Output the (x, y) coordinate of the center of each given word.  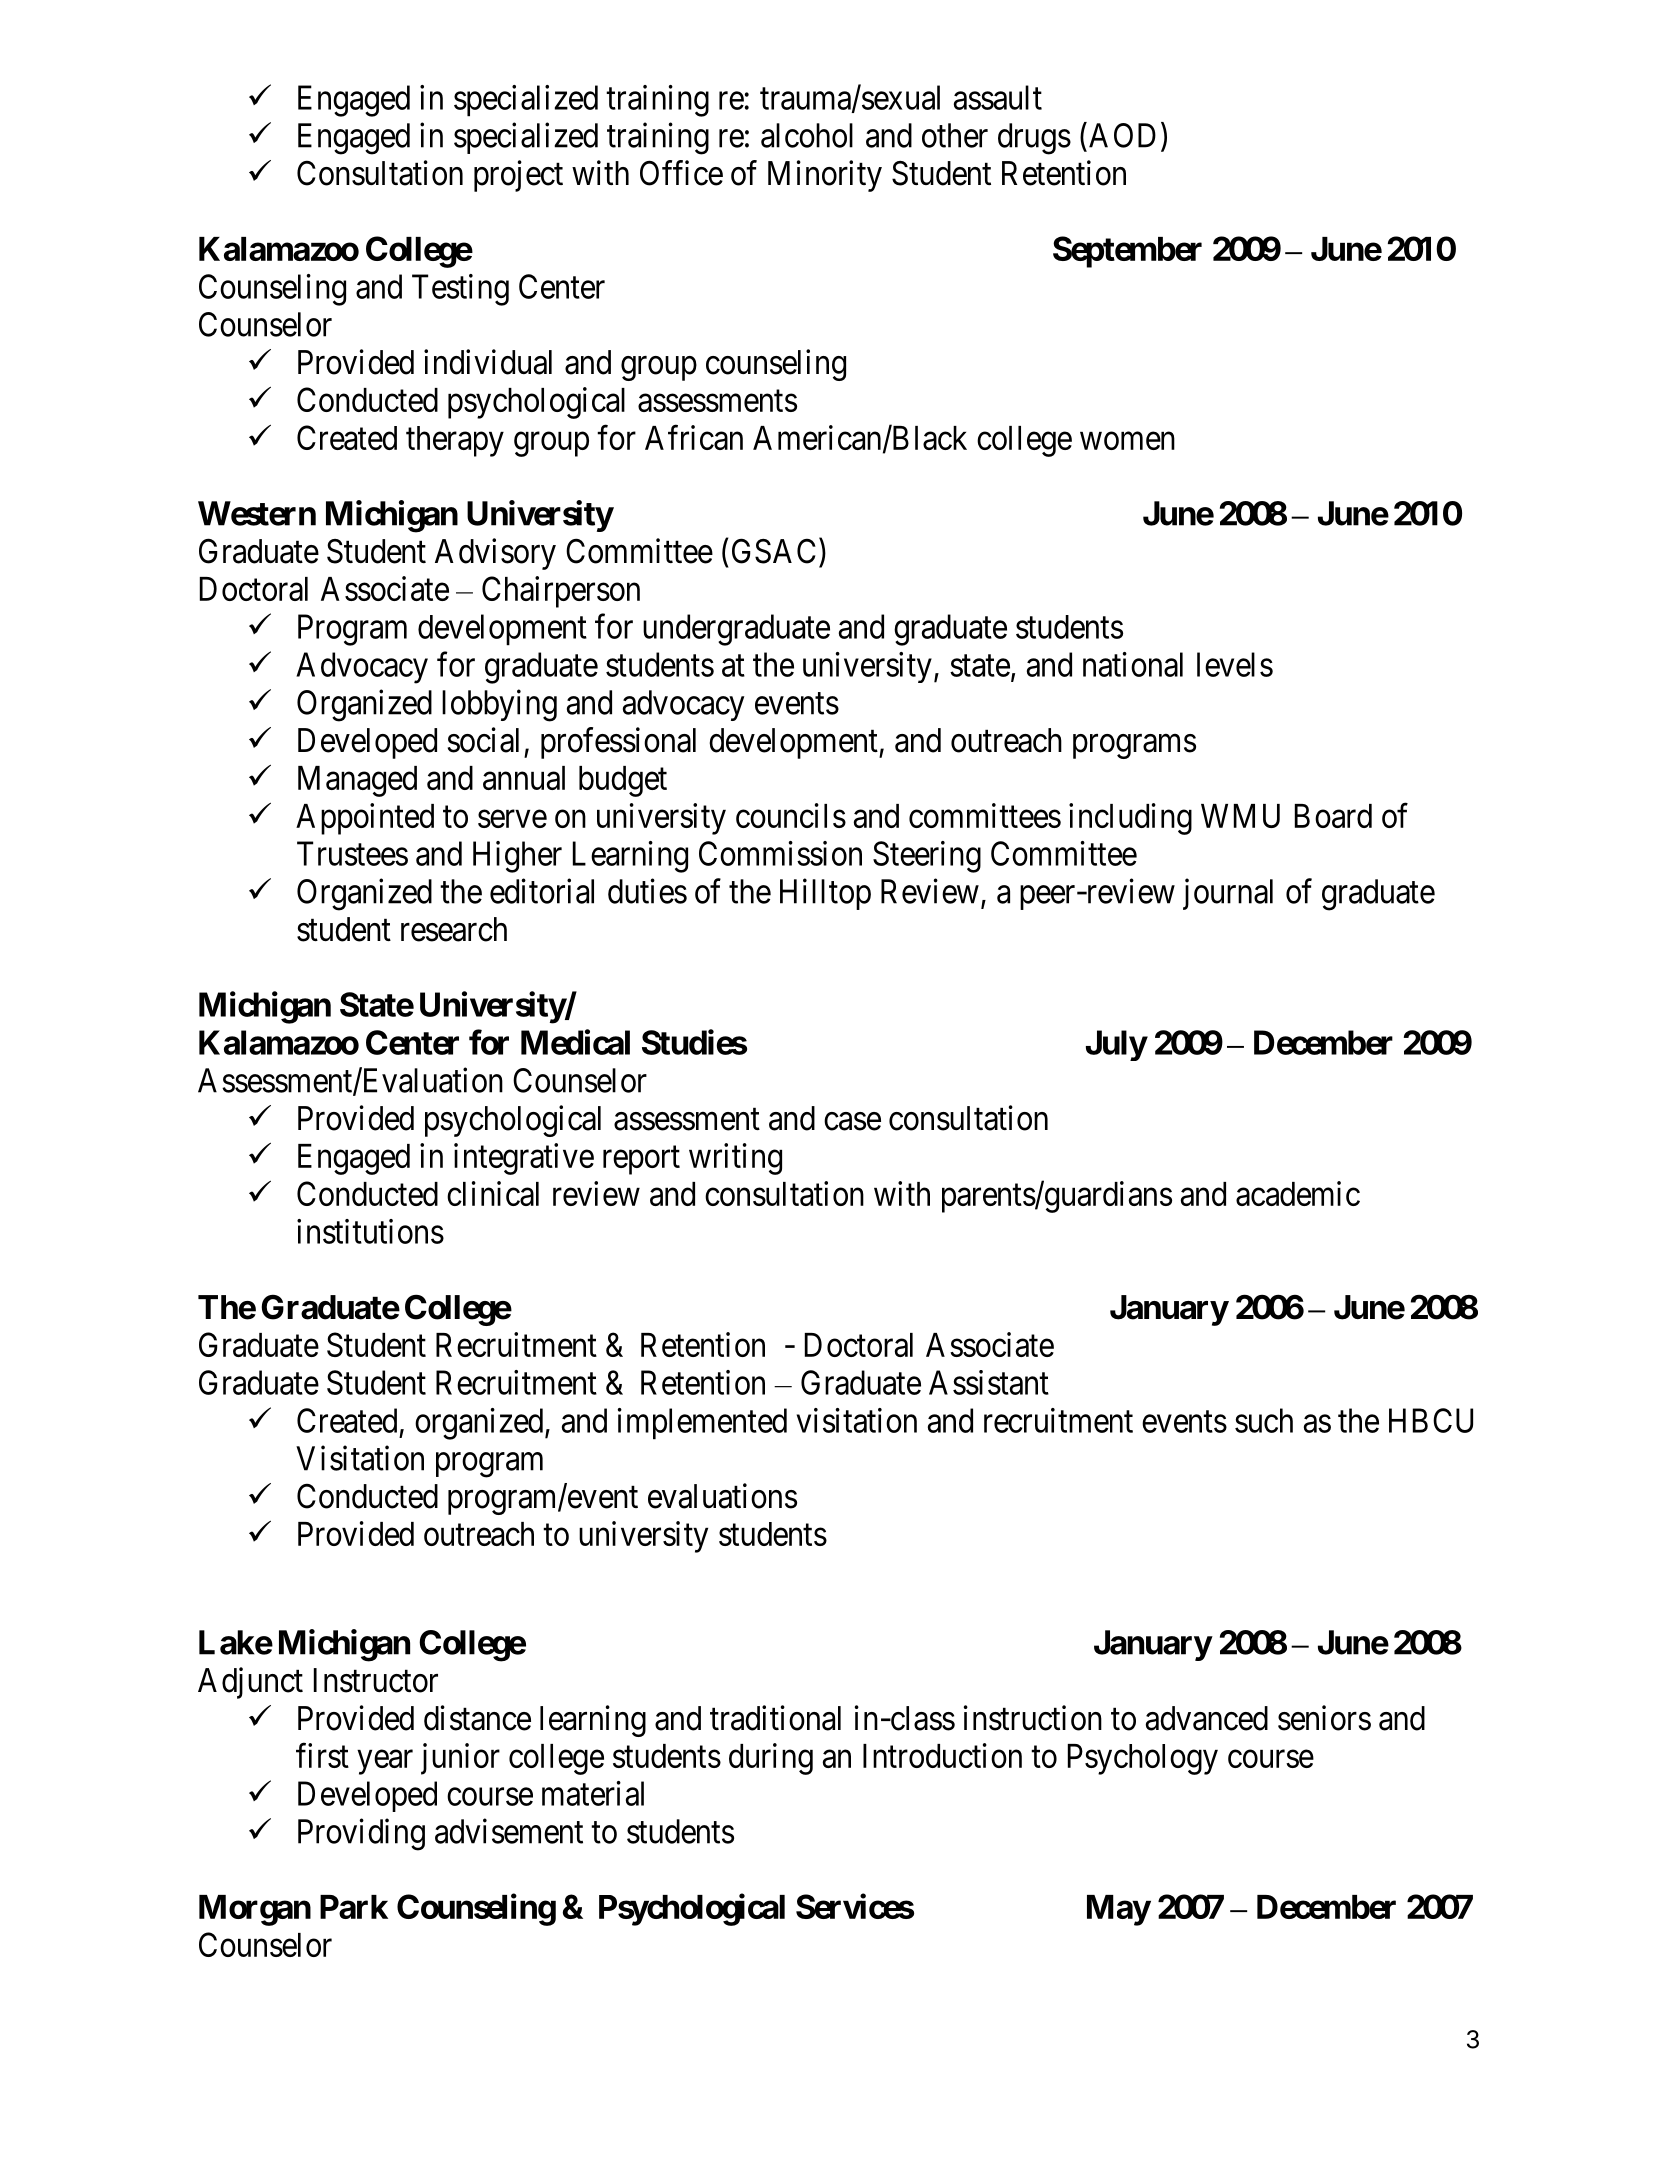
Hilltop (825, 894)
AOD (1122, 135)
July (1116, 1045)
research (454, 929)
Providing (361, 1834)
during (771, 1759)
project (518, 176)
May (1118, 1910)
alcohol (807, 135)
